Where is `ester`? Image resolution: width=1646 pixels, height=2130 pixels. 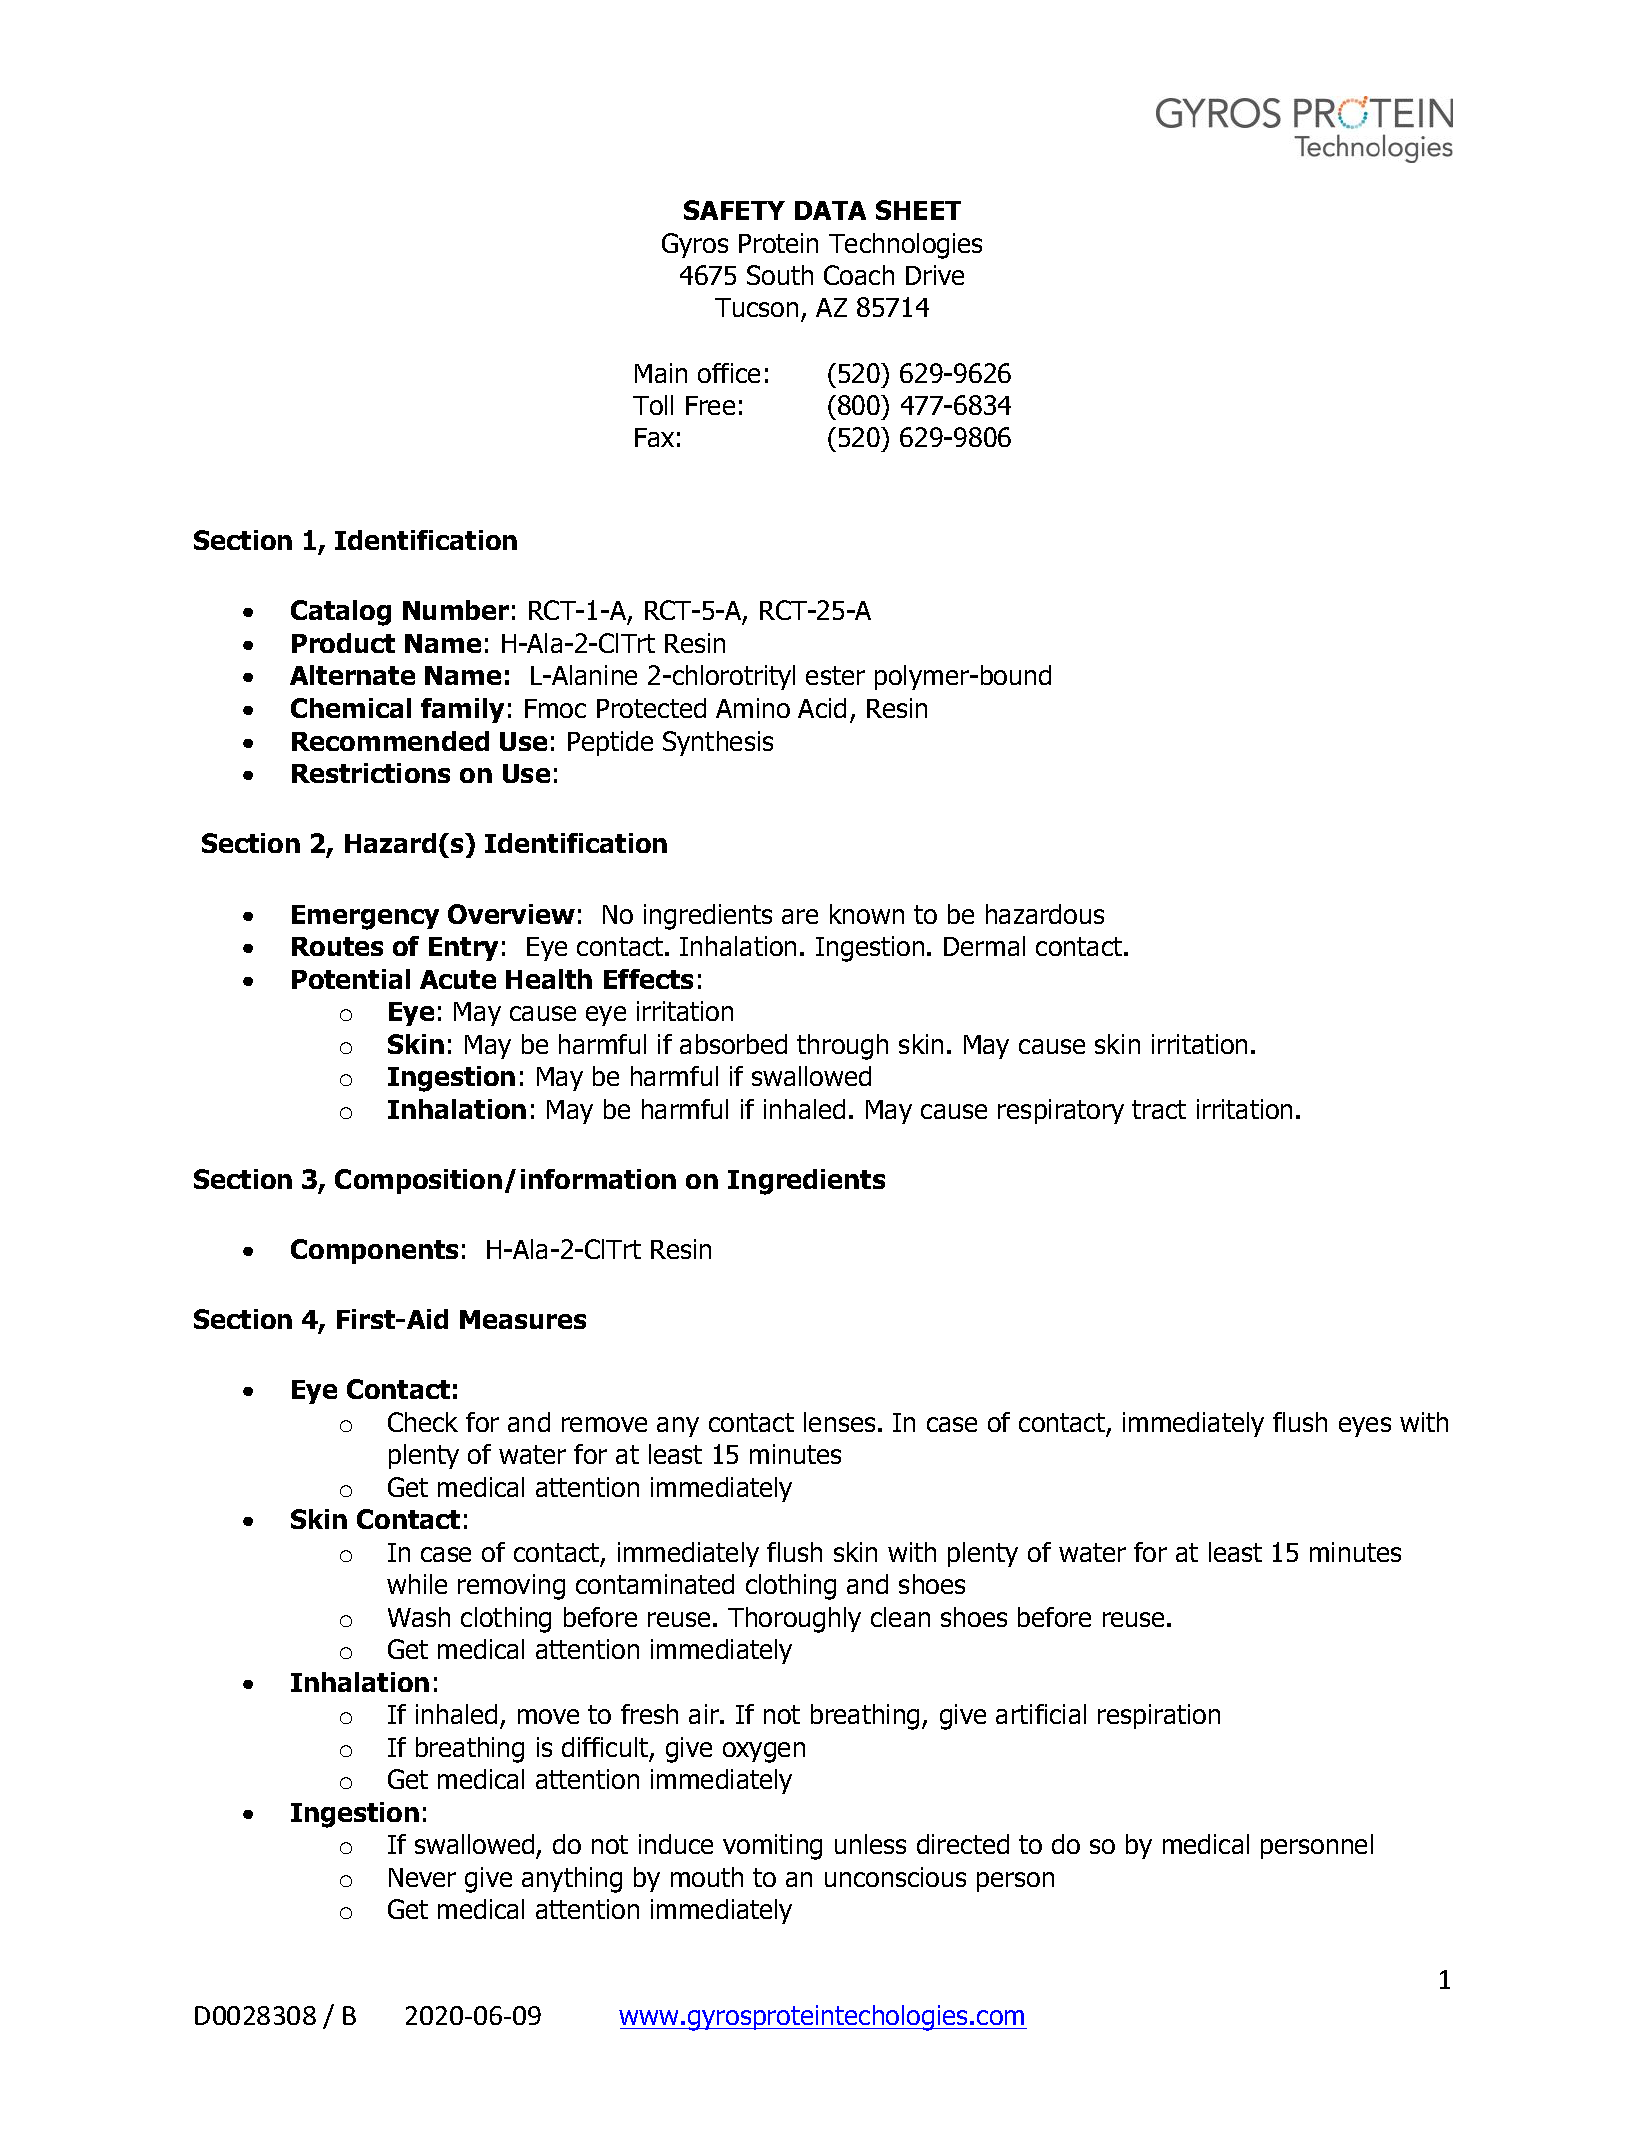 ester is located at coordinates (835, 675).
